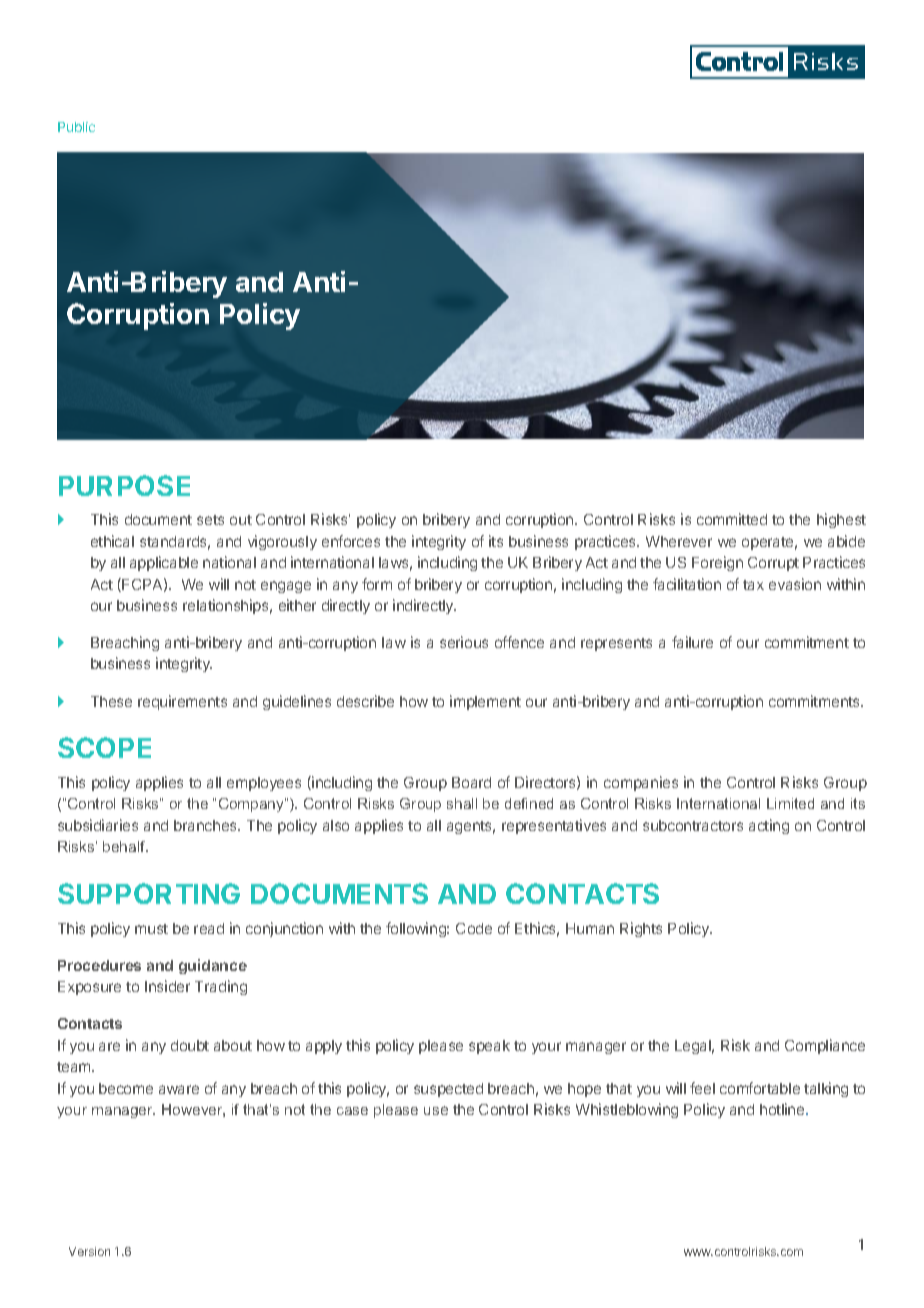 This screenshot has height=1308, width=924. I want to click on Version, so click(89, 1251).
